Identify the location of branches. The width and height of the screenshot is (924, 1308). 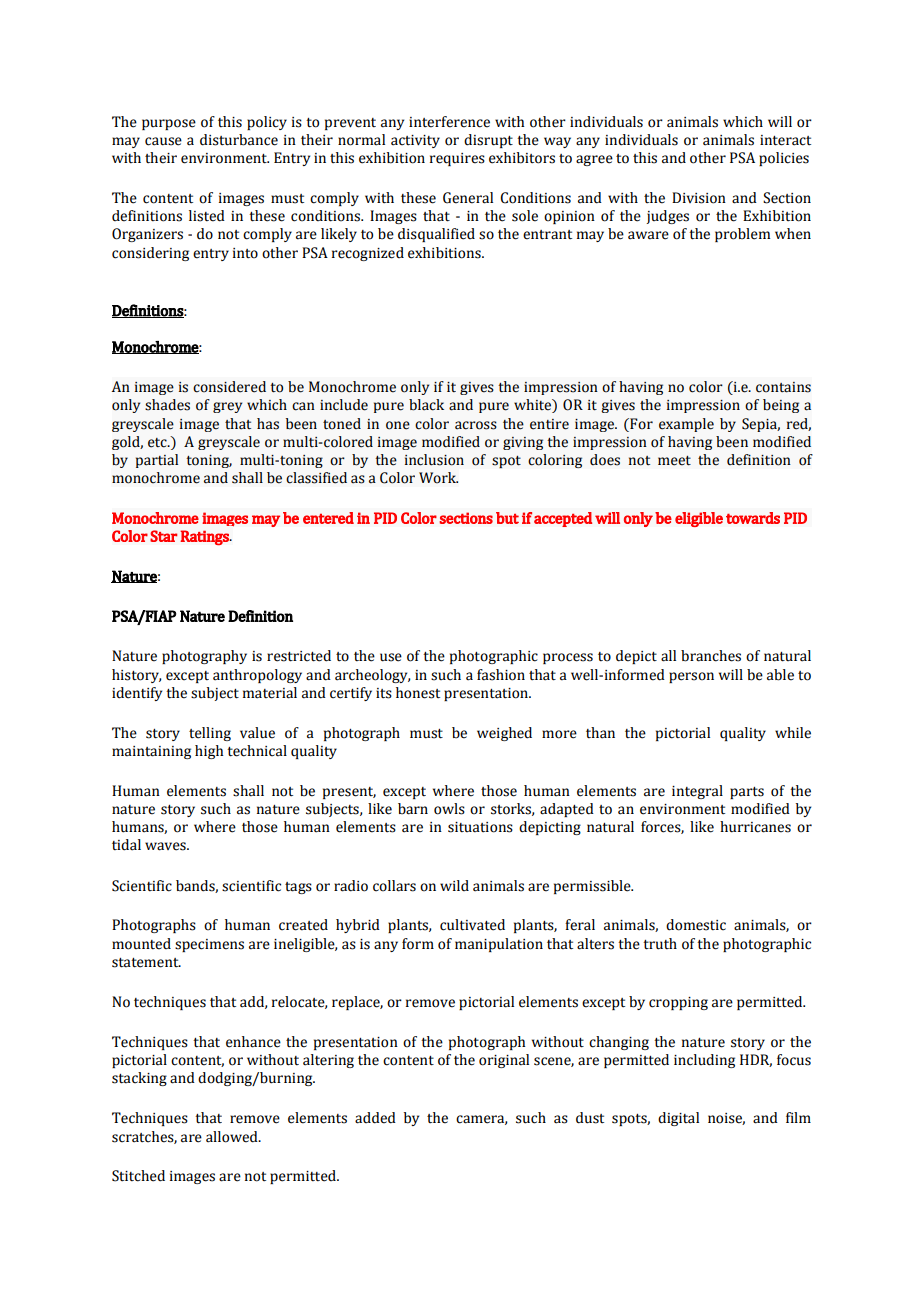
(711, 656).
